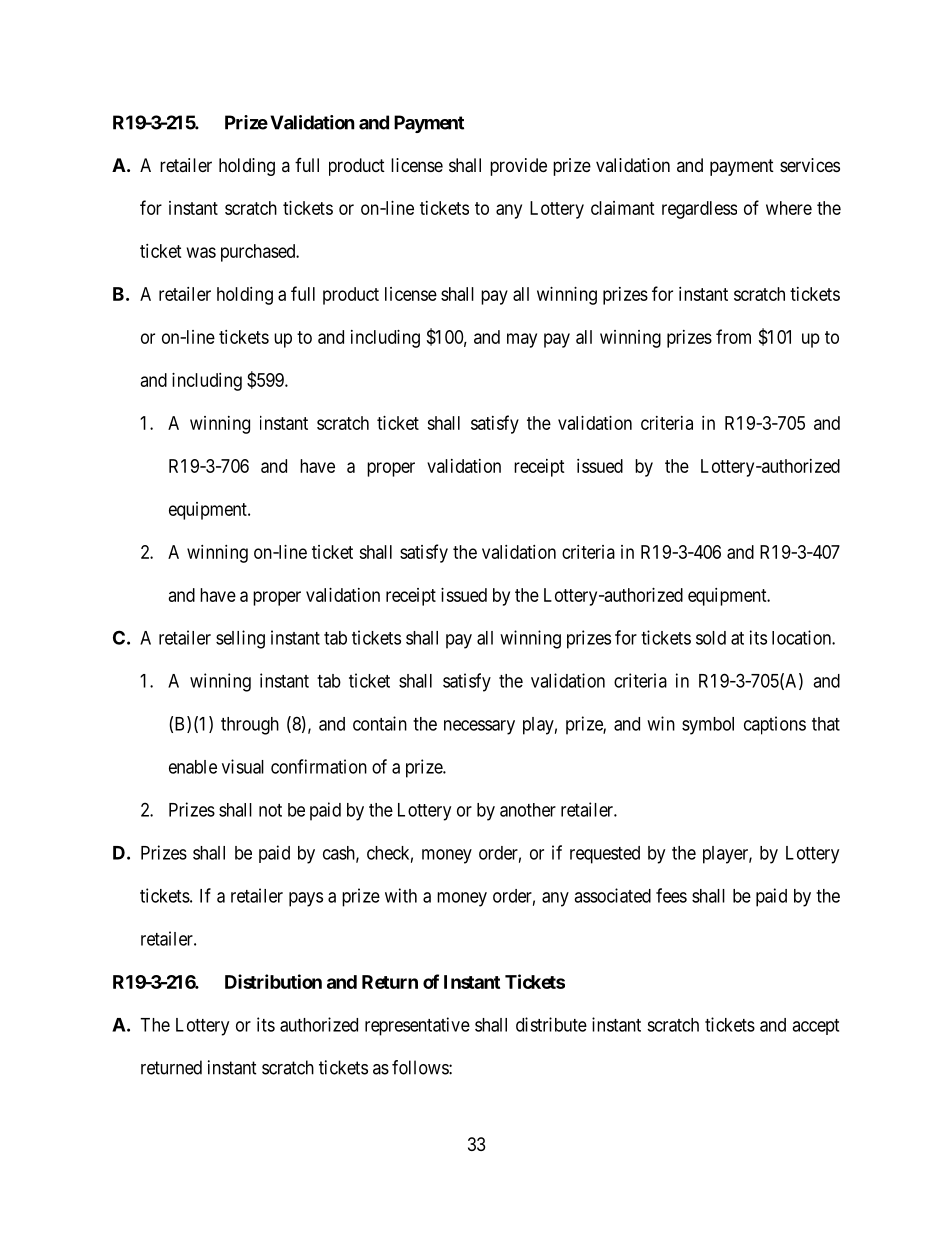 This screenshot has width=952, height=1233. What do you see at coordinates (775, 725) in the screenshot?
I see `captions` at bounding box center [775, 725].
